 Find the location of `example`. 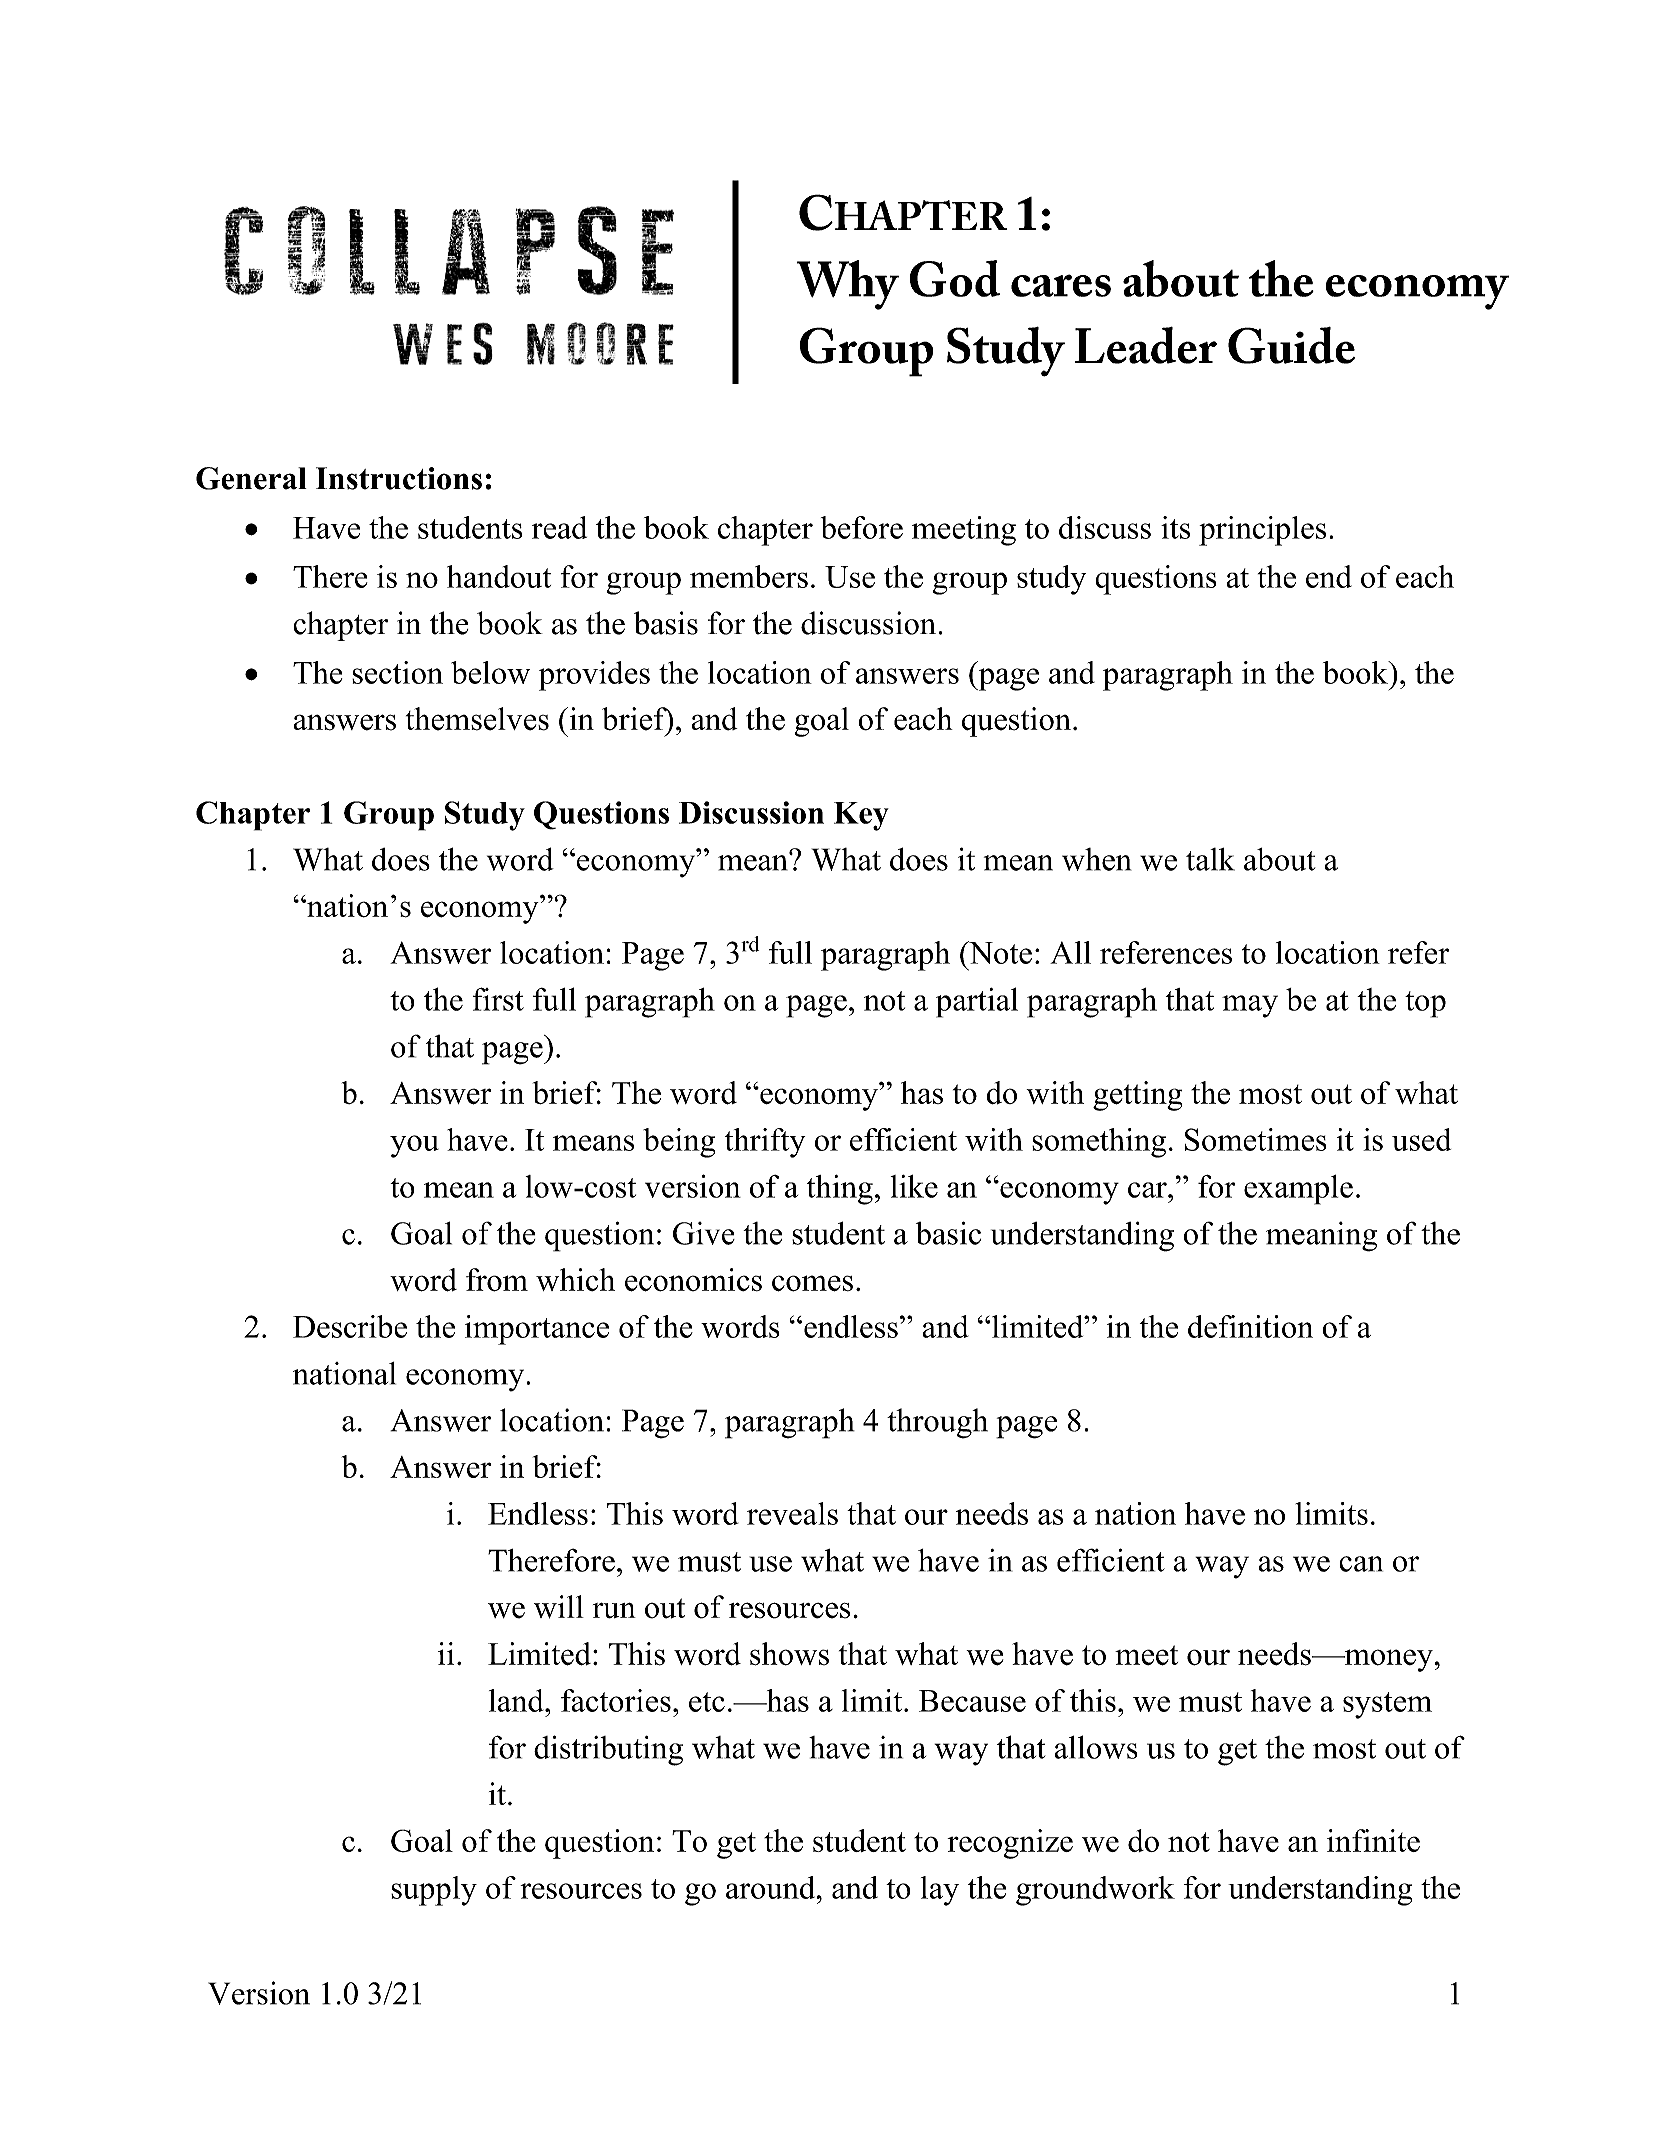

example is located at coordinates (1298, 1190).
